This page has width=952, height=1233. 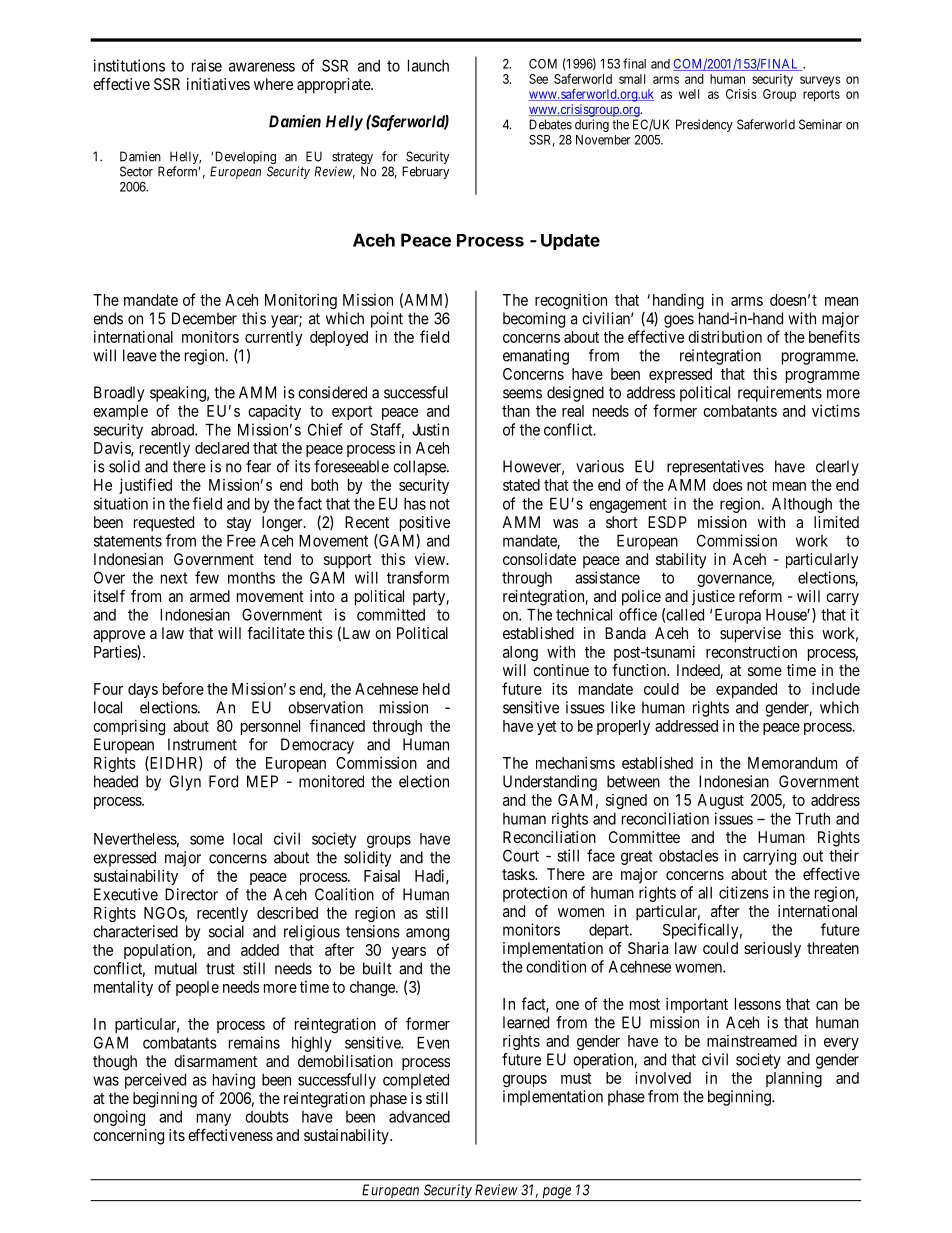 What do you see at coordinates (750, 635) in the page?
I see `supervise` at bounding box center [750, 635].
